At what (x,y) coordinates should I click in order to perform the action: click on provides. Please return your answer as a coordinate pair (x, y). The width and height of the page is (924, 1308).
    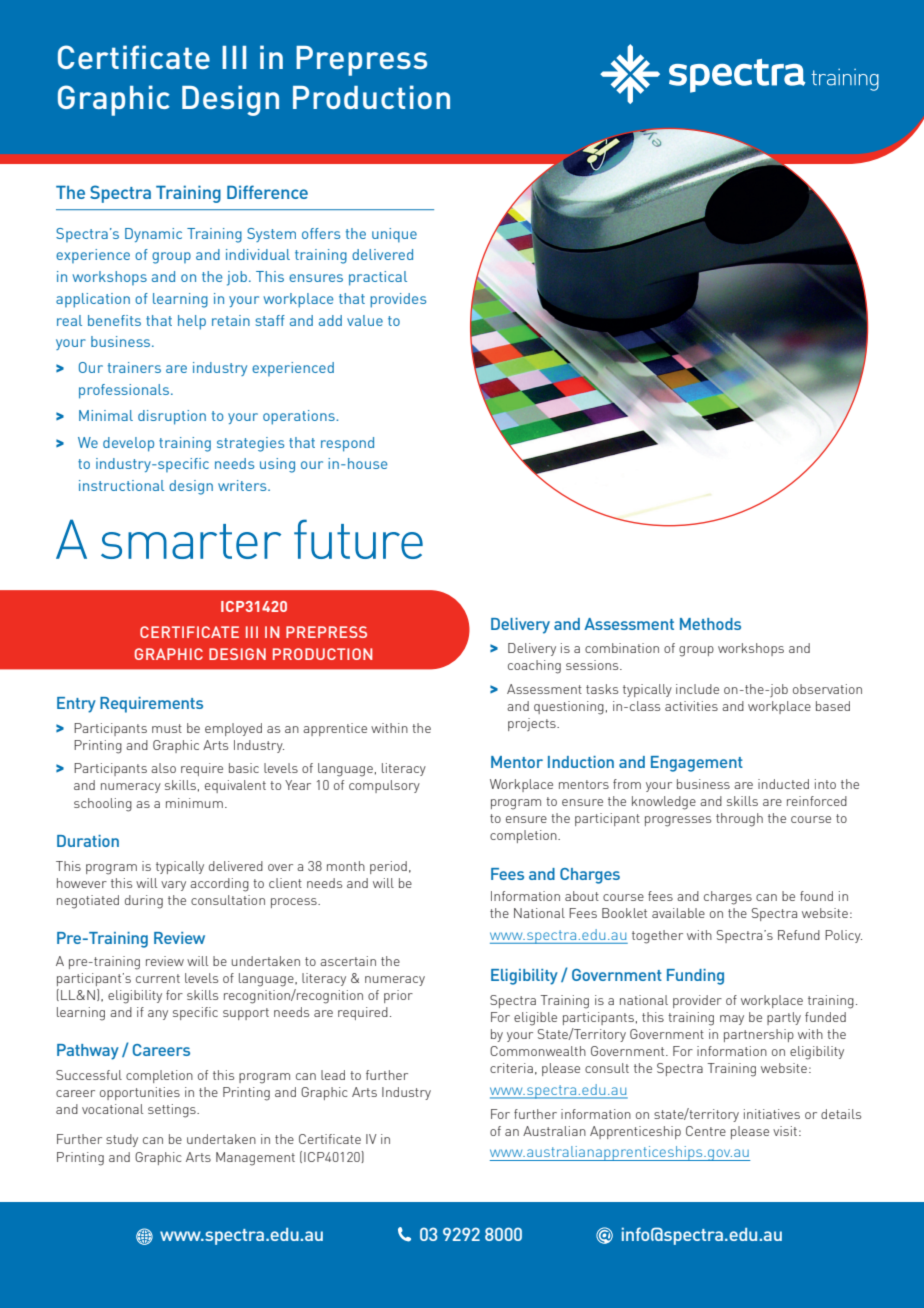
    Looking at the image, I should click on (398, 300).
